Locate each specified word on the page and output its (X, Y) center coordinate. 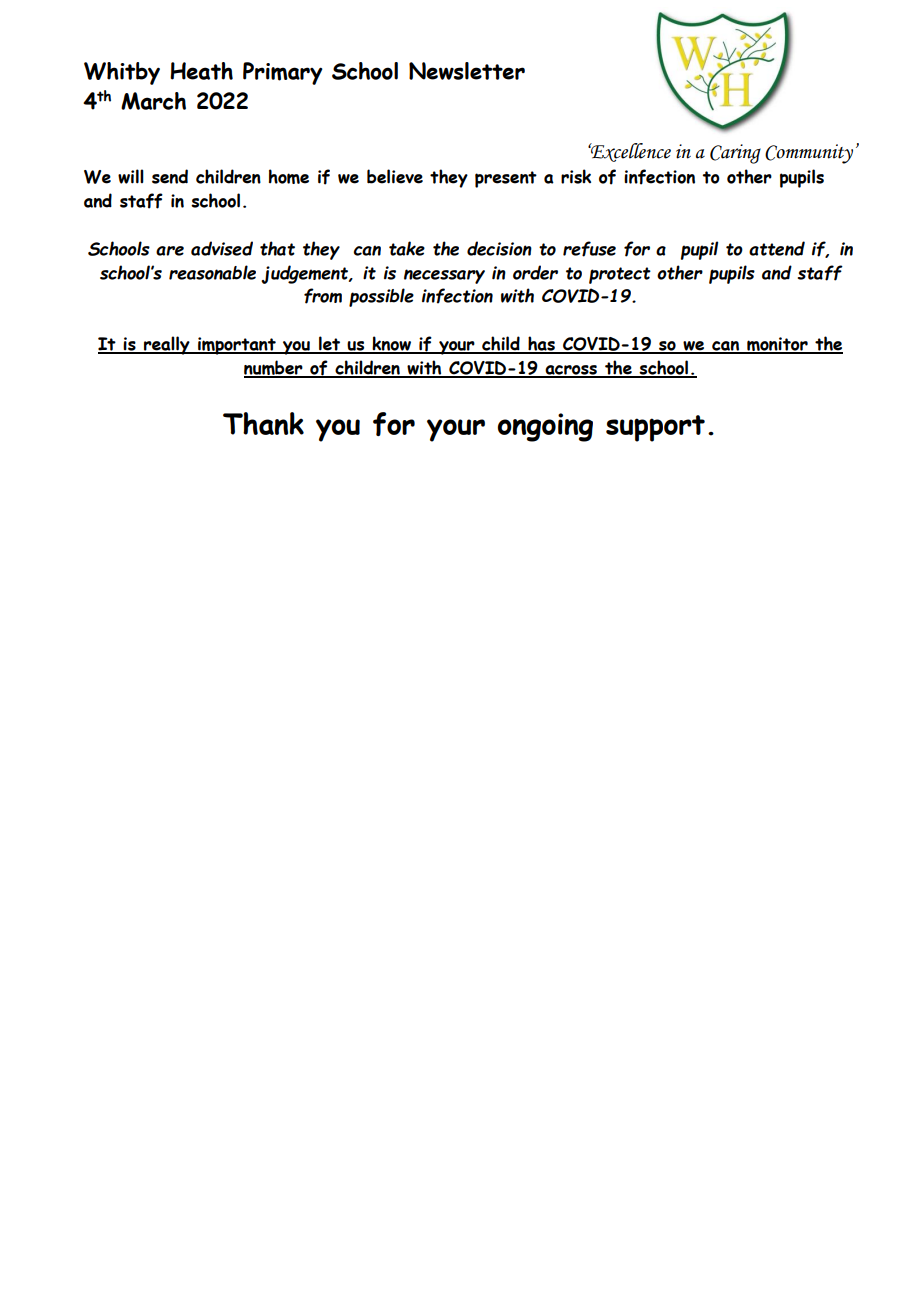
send (170, 176)
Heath (201, 71)
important (237, 346)
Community (809, 154)
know (392, 344)
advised (222, 248)
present (506, 179)
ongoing (545, 427)
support (655, 428)
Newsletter (467, 71)
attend (777, 248)
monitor (777, 345)
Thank (263, 423)
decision (499, 248)
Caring (735, 154)
